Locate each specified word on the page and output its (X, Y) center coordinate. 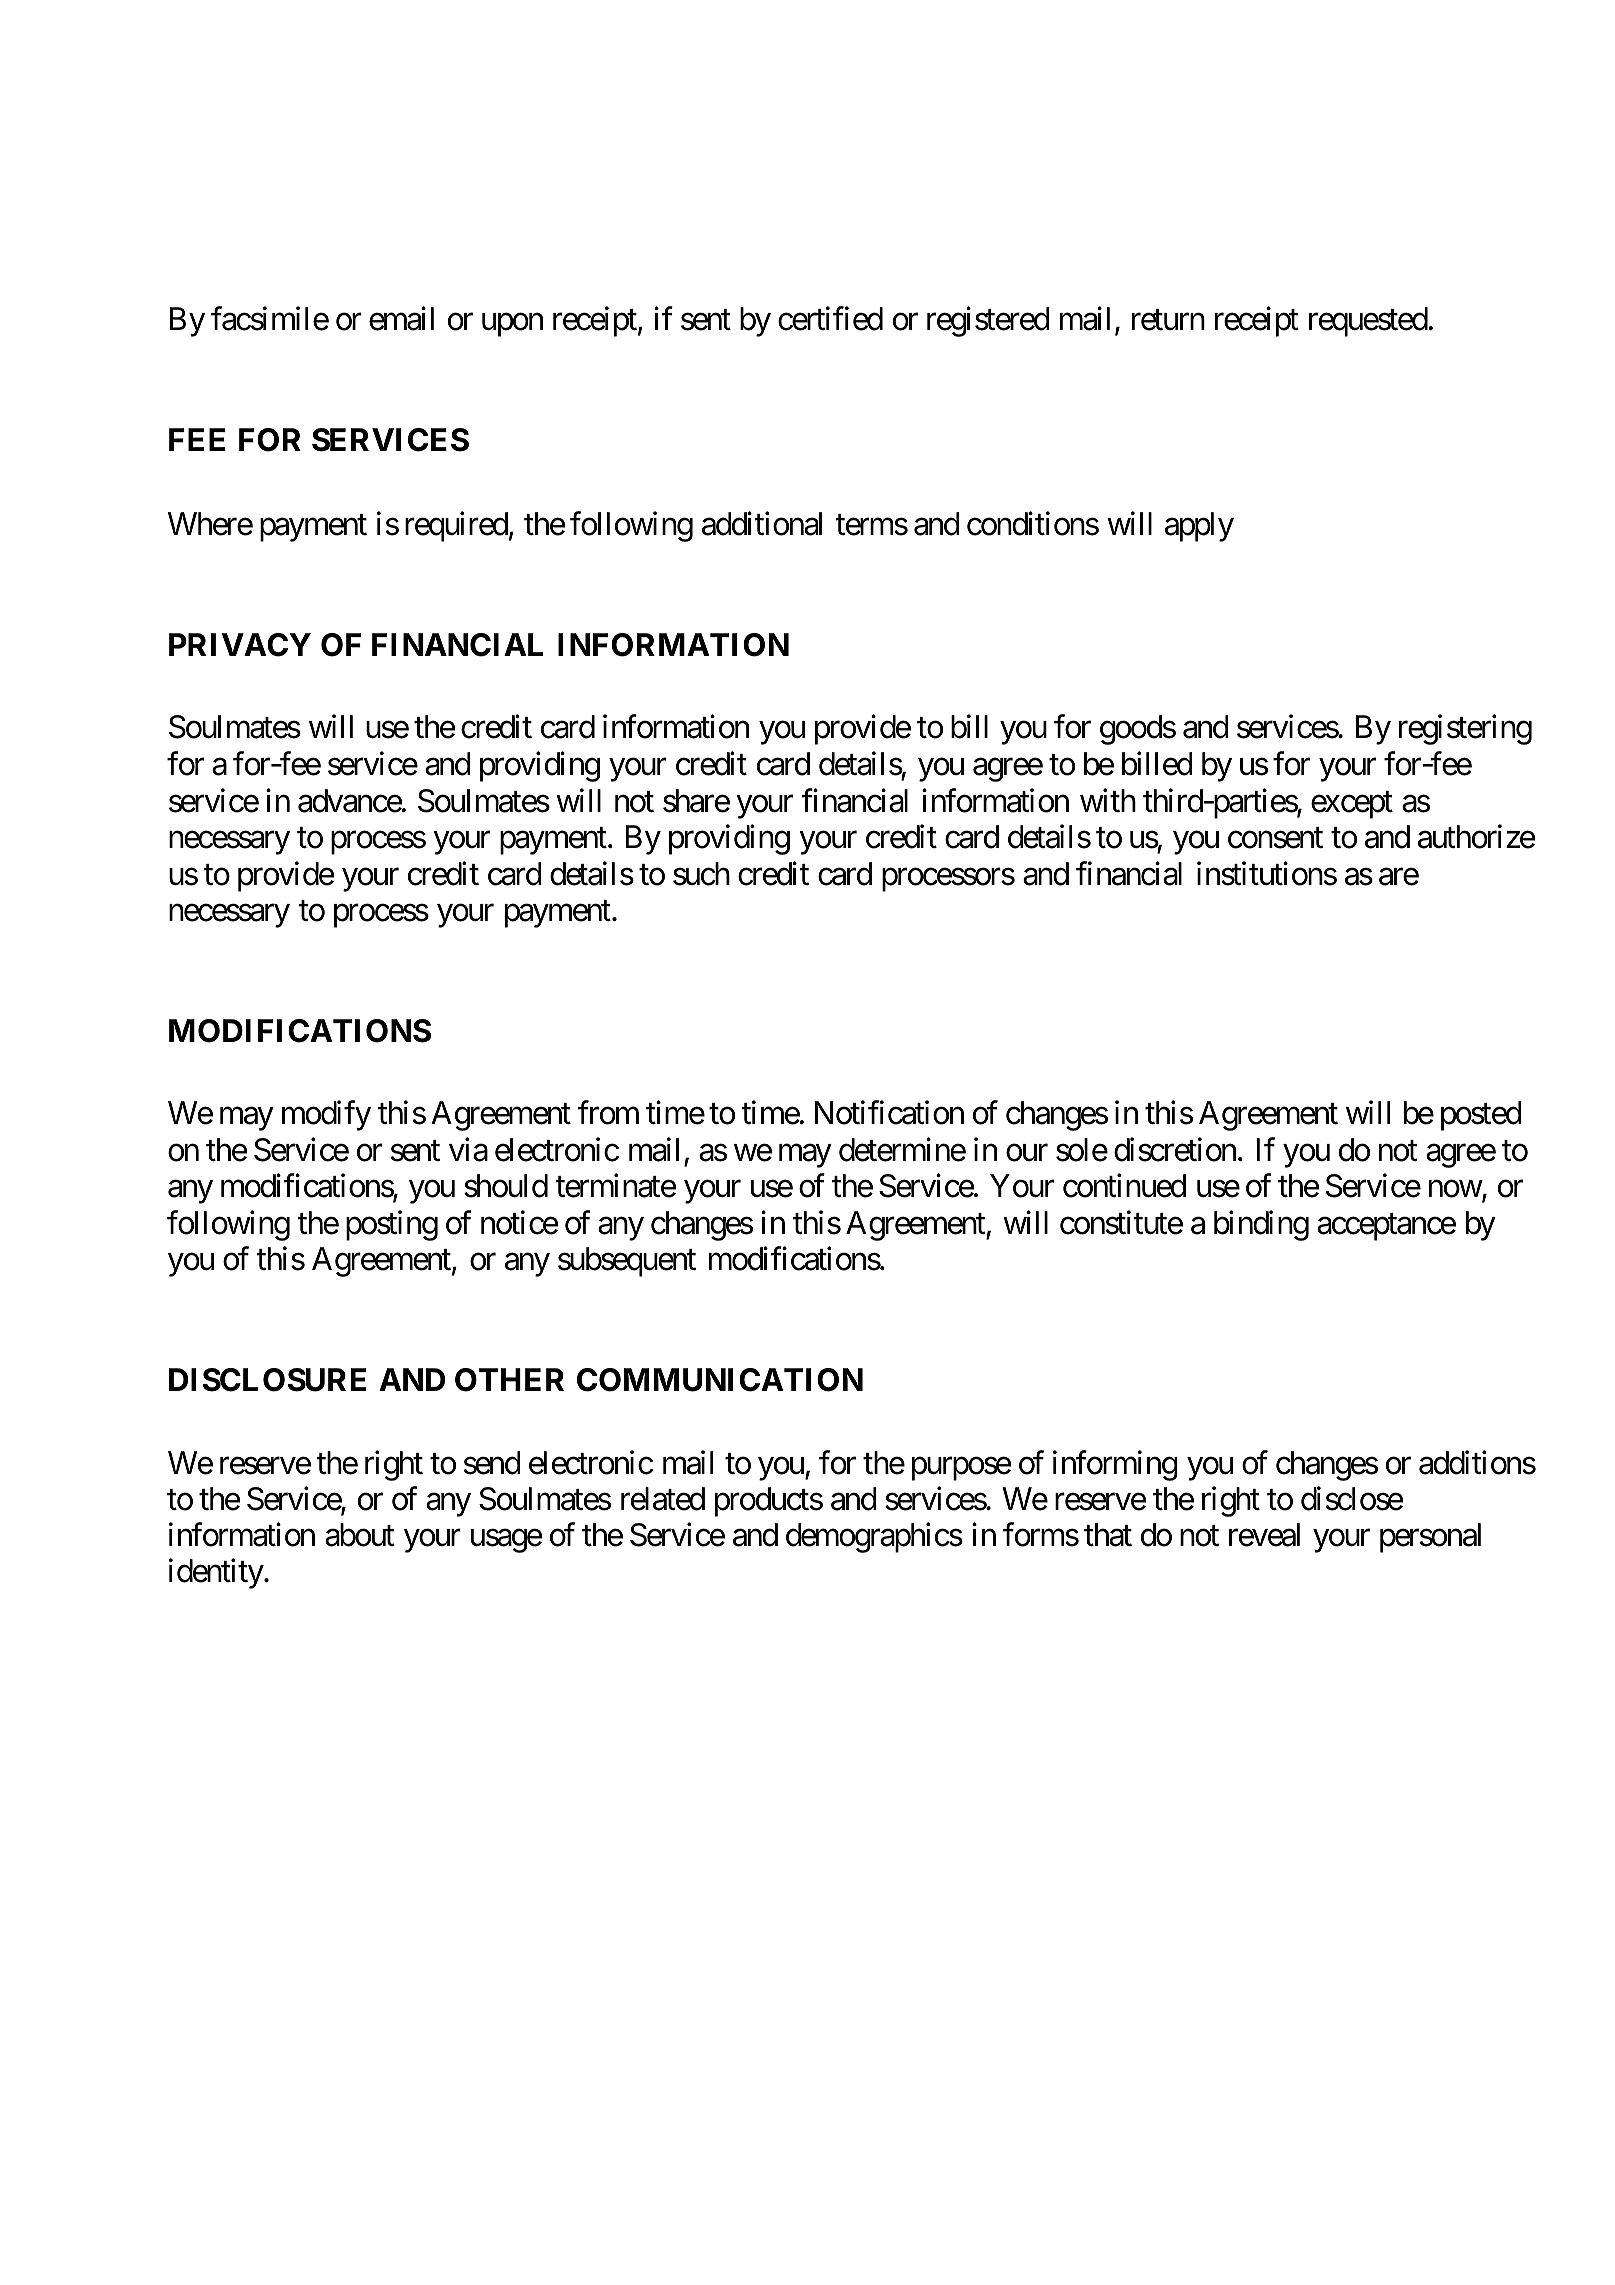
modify (326, 1116)
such (701, 874)
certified (830, 319)
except (1352, 805)
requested (1369, 322)
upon (512, 325)
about (360, 1535)
